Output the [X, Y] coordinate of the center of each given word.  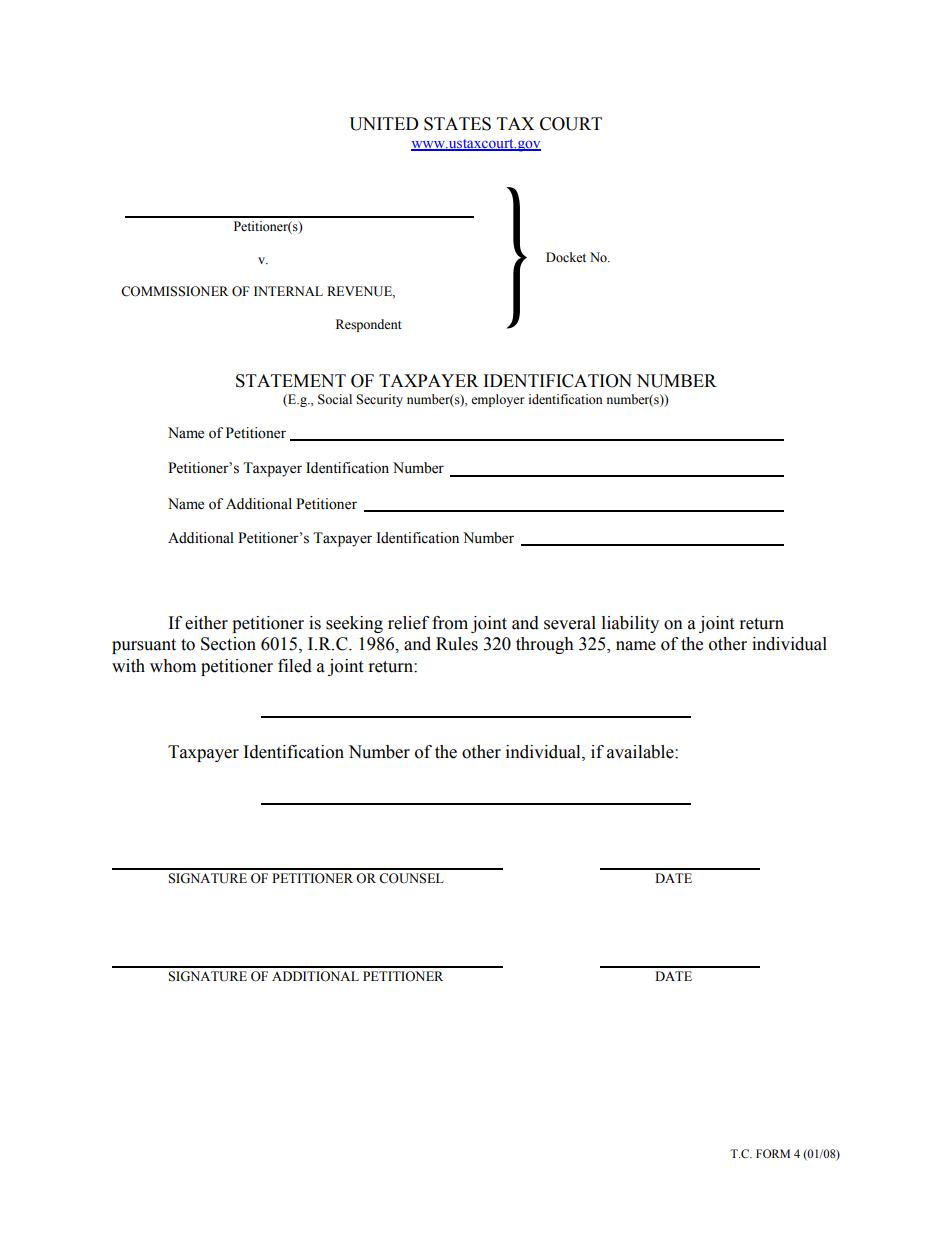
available [641, 752]
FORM [773, 1153]
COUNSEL [411, 878]
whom [173, 666]
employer [497, 400]
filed [295, 666]
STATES [457, 124]
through [545, 645]
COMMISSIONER [174, 291]
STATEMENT [291, 381]
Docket [566, 257]
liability [630, 624]
